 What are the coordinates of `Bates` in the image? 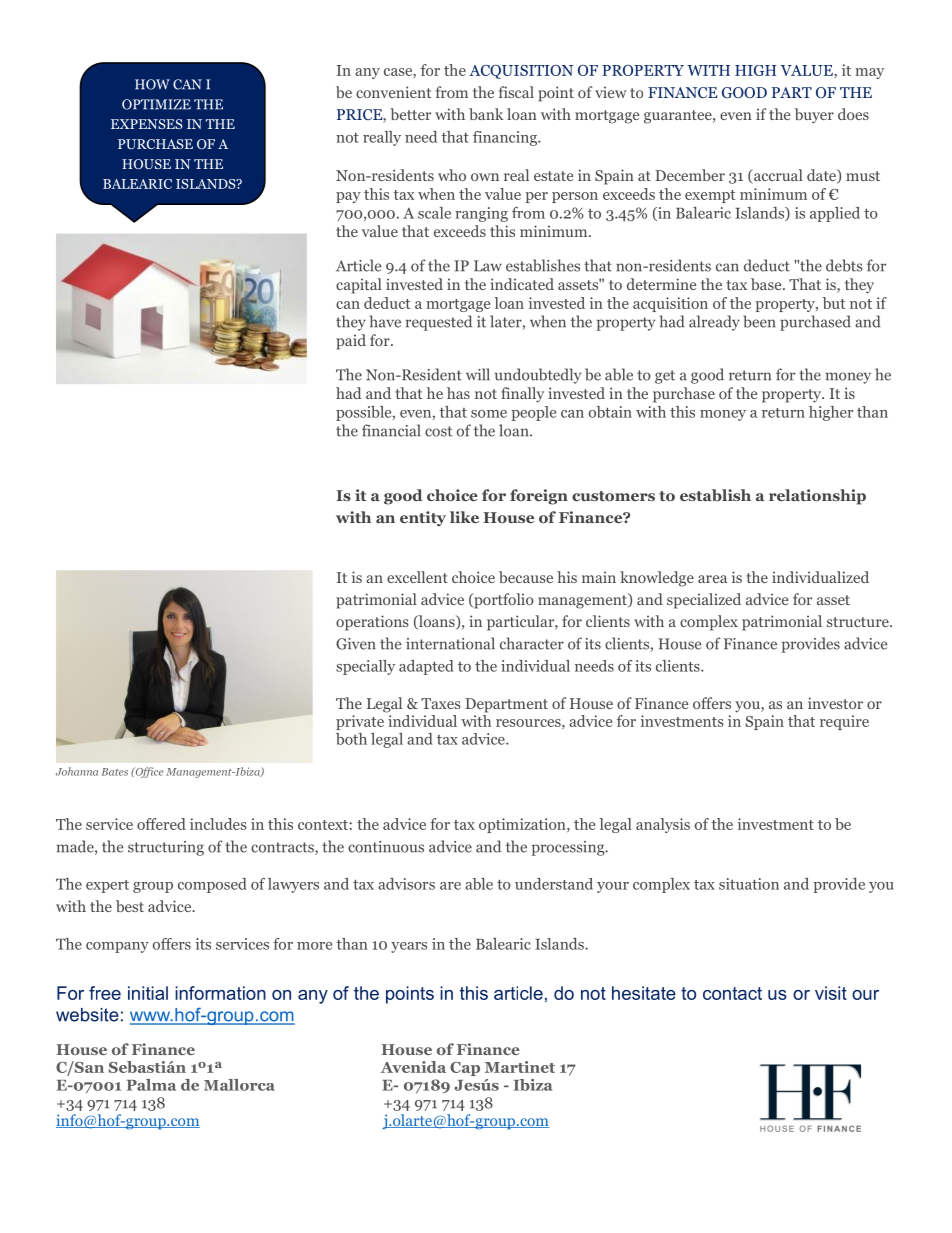 It's located at (114, 772).
